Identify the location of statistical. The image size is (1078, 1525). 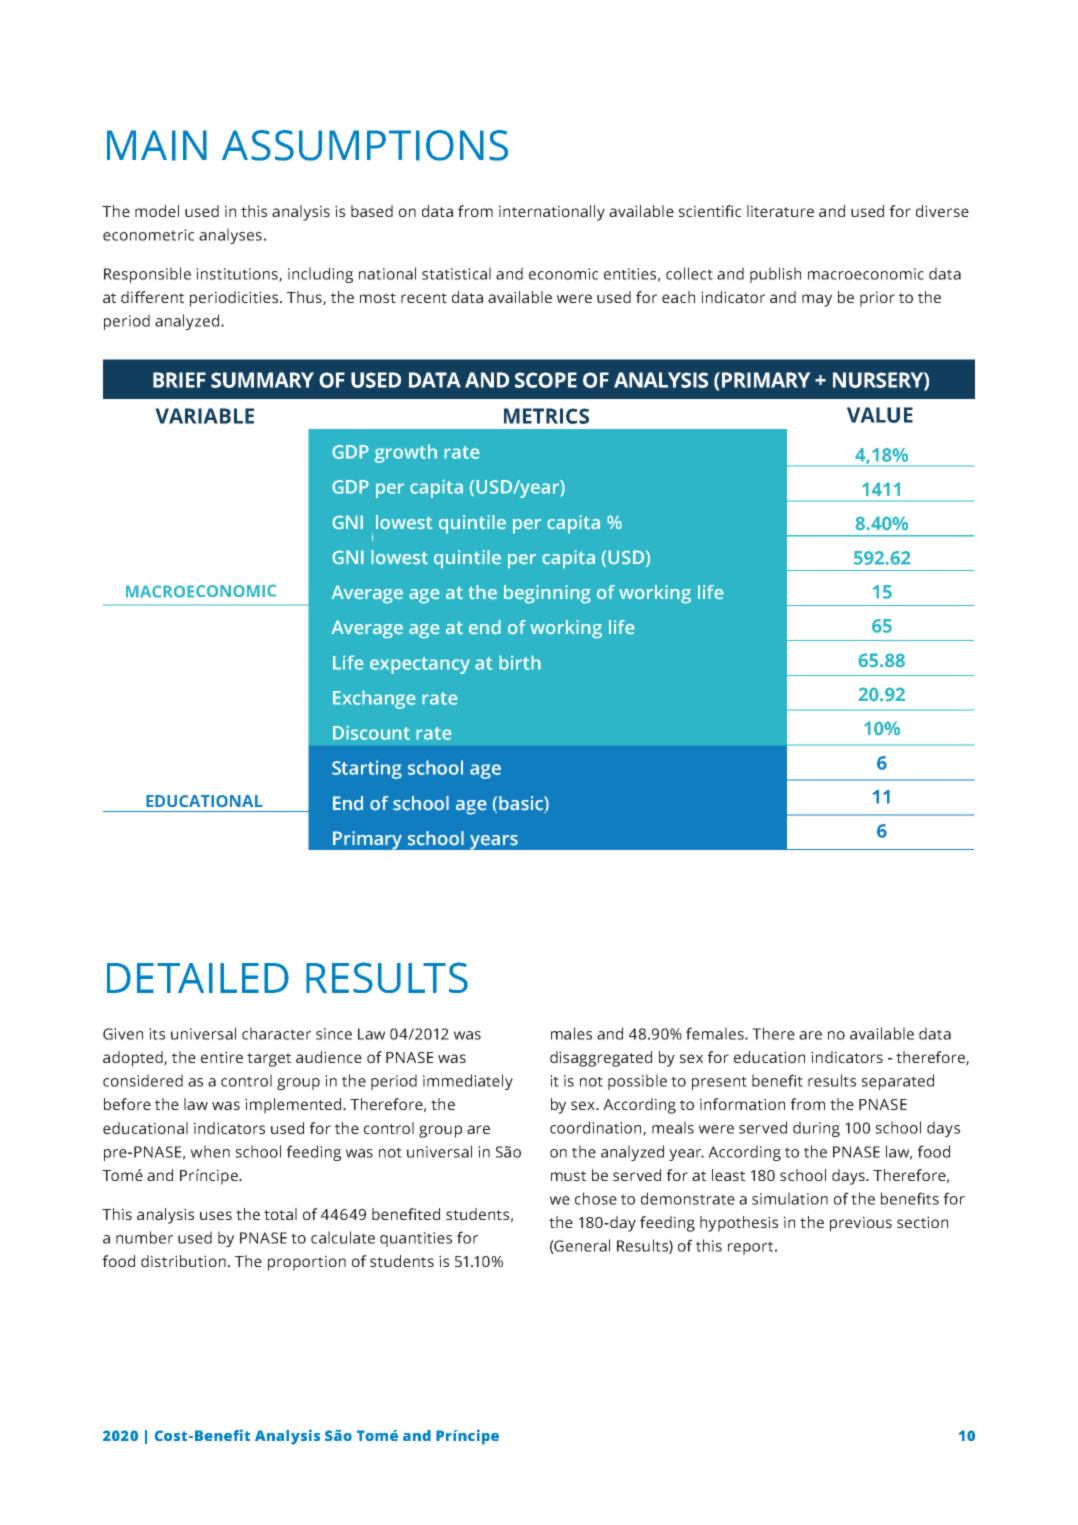
(456, 273).
